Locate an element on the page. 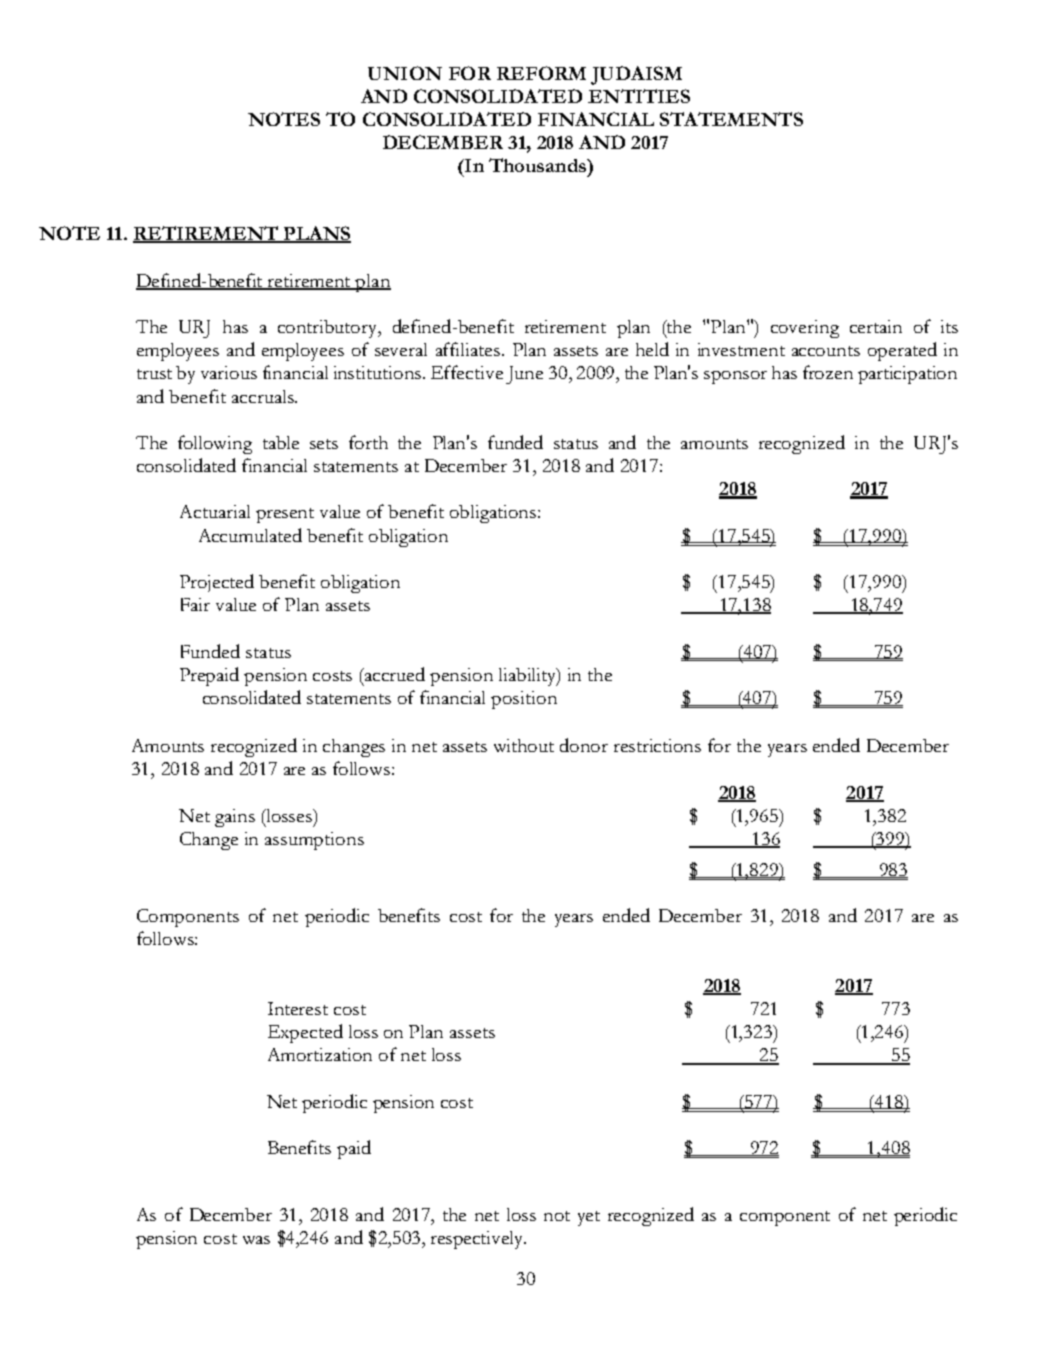 This document has height=1360, width=1051. Fair is located at coordinates (195, 604).
